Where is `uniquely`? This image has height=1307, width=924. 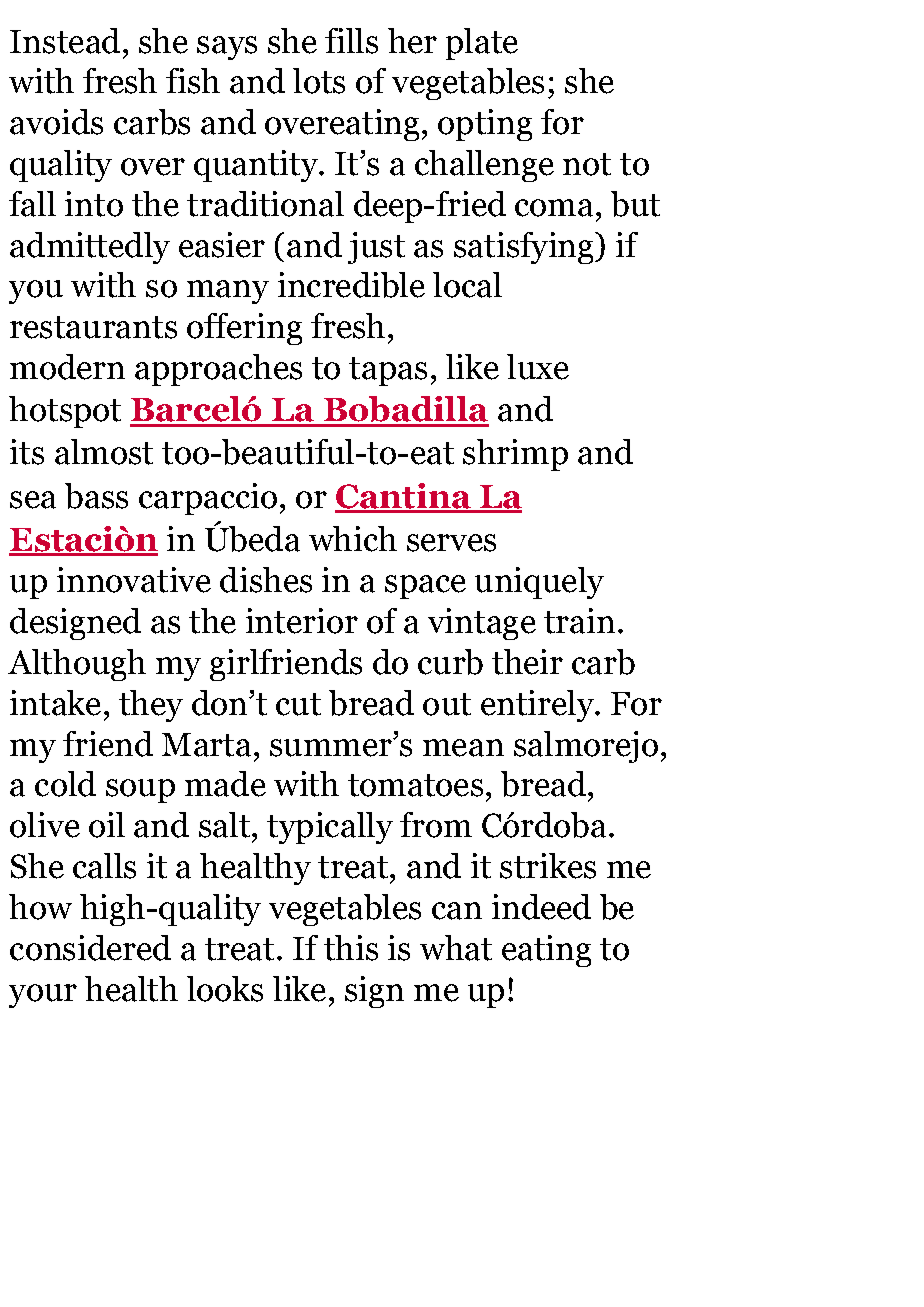 uniquely is located at coordinates (539, 583).
